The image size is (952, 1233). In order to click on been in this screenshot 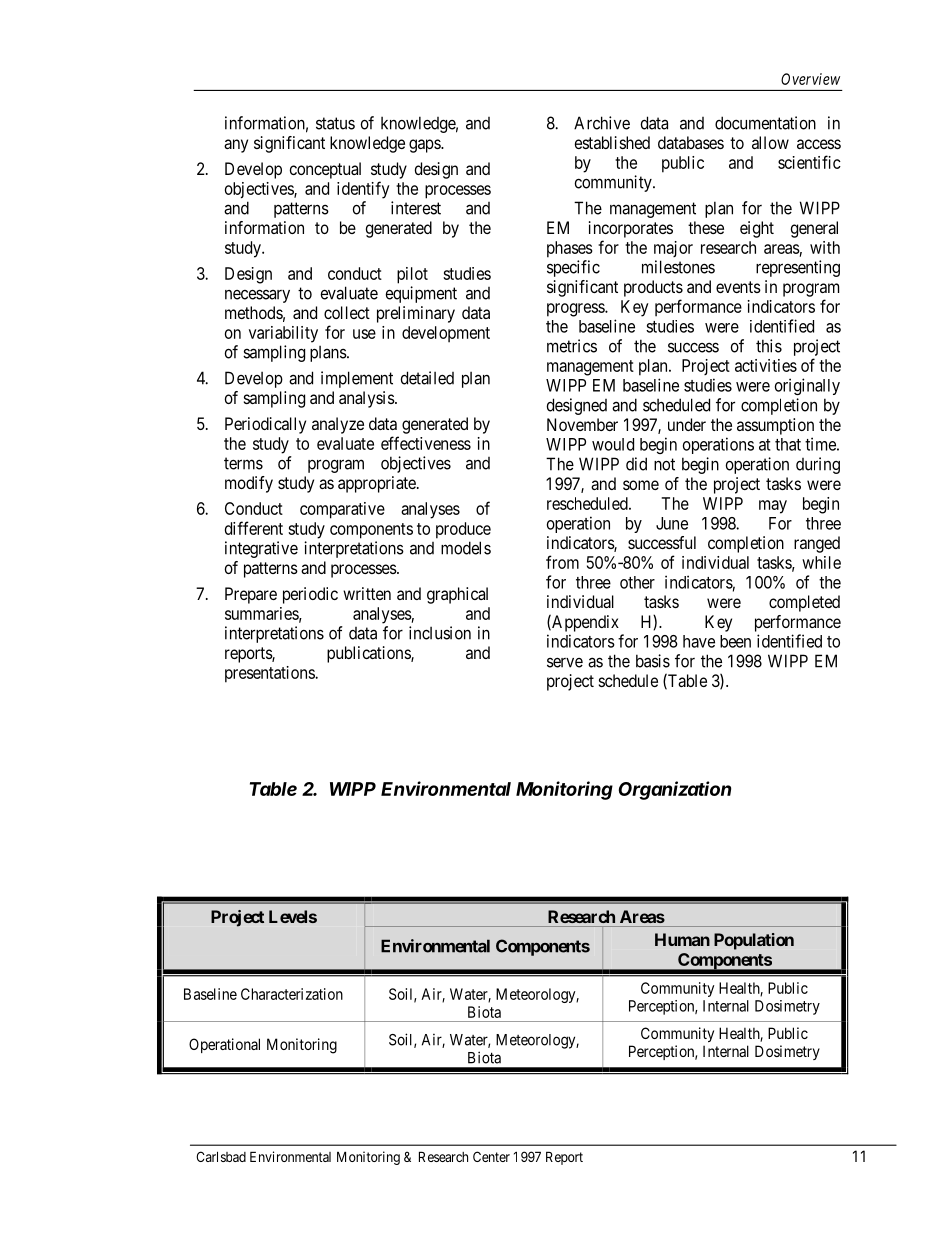, I will do `click(735, 641)`.
